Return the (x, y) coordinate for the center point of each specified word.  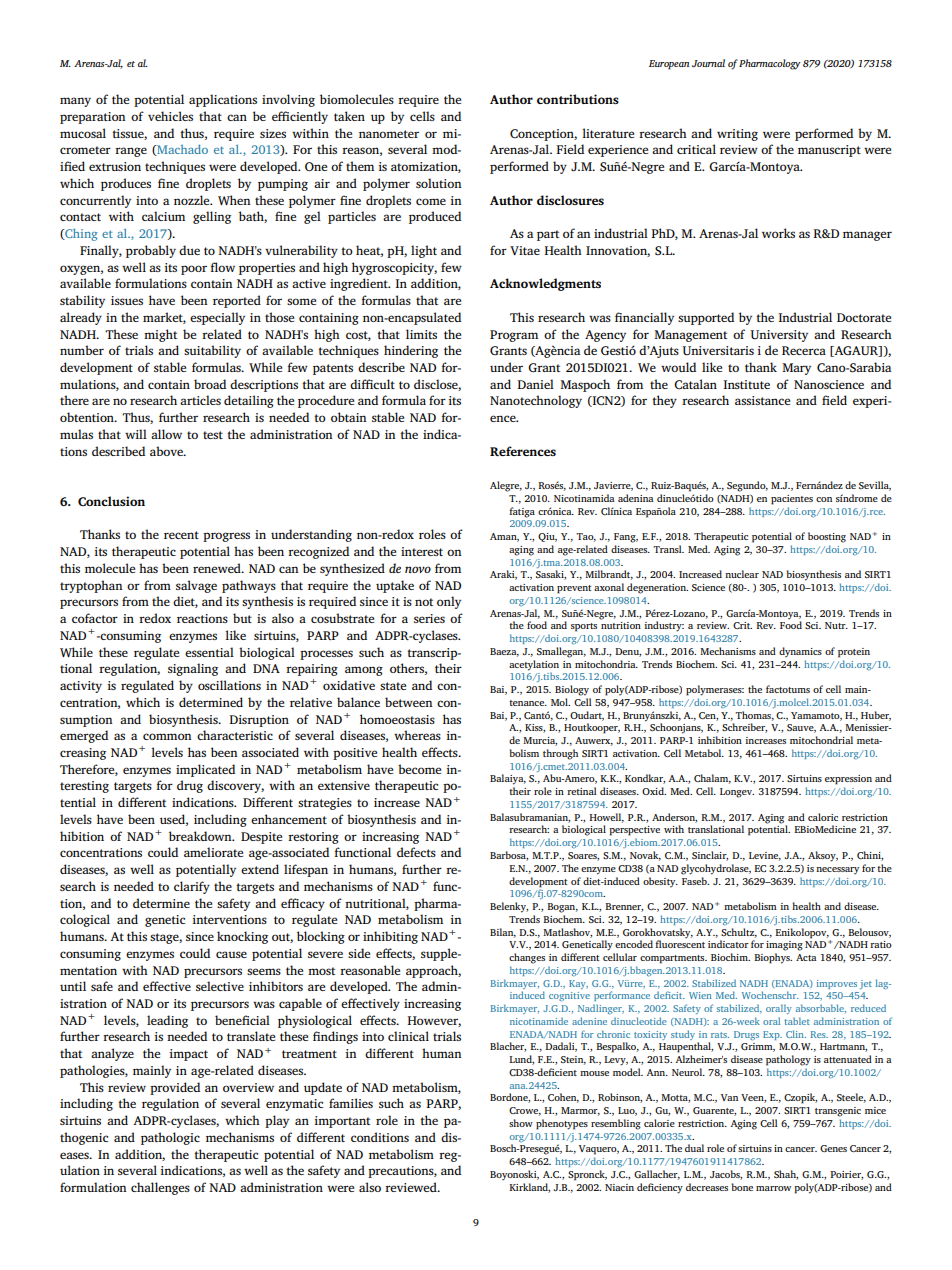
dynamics (800, 652)
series (429, 618)
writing (737, 135)
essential (209, 652)
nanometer (389, 134)
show (521, 1123)
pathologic (170, 1138)
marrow (773, 1188)
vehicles (170, 116)
